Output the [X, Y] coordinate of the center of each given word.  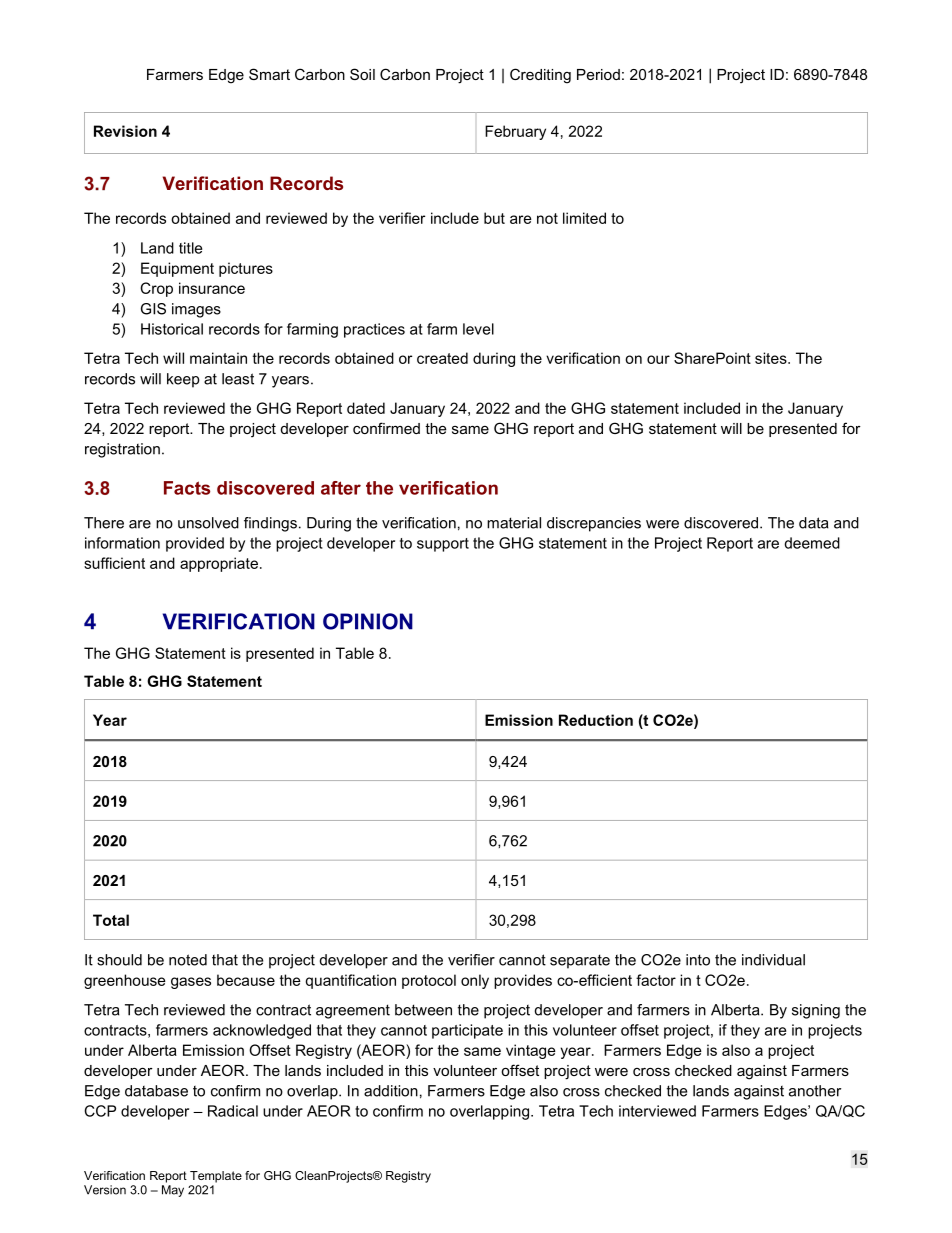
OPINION [368, 621]
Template [216, 1177]
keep [183, 380]
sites [772, 358]
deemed [812, 543]
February [515, 132]
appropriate [219, 564]
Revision [125, 131]
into [698, 960]
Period [598, 74]
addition [391, 1091]
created [442, 358]
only [475, 981]
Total [111, 920]
